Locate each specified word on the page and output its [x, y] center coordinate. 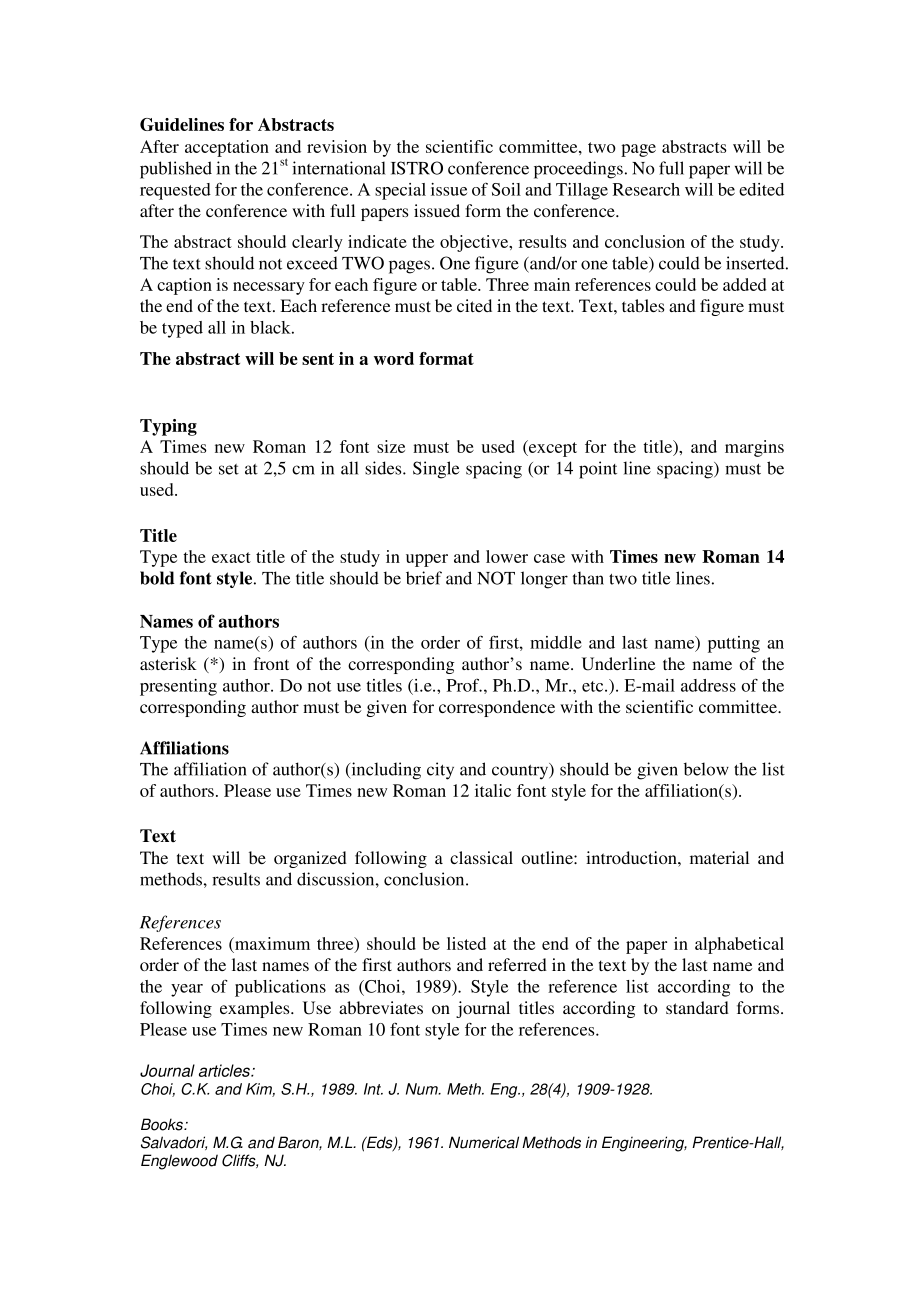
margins [754, 448]
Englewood [179, 1162]
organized [310, 859]
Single [436, 470]
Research [646, 189]
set [229, 469]
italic [493, 790]
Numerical [484, 1142]
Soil [506, 189]
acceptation [227, 148]
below [706, 769]
